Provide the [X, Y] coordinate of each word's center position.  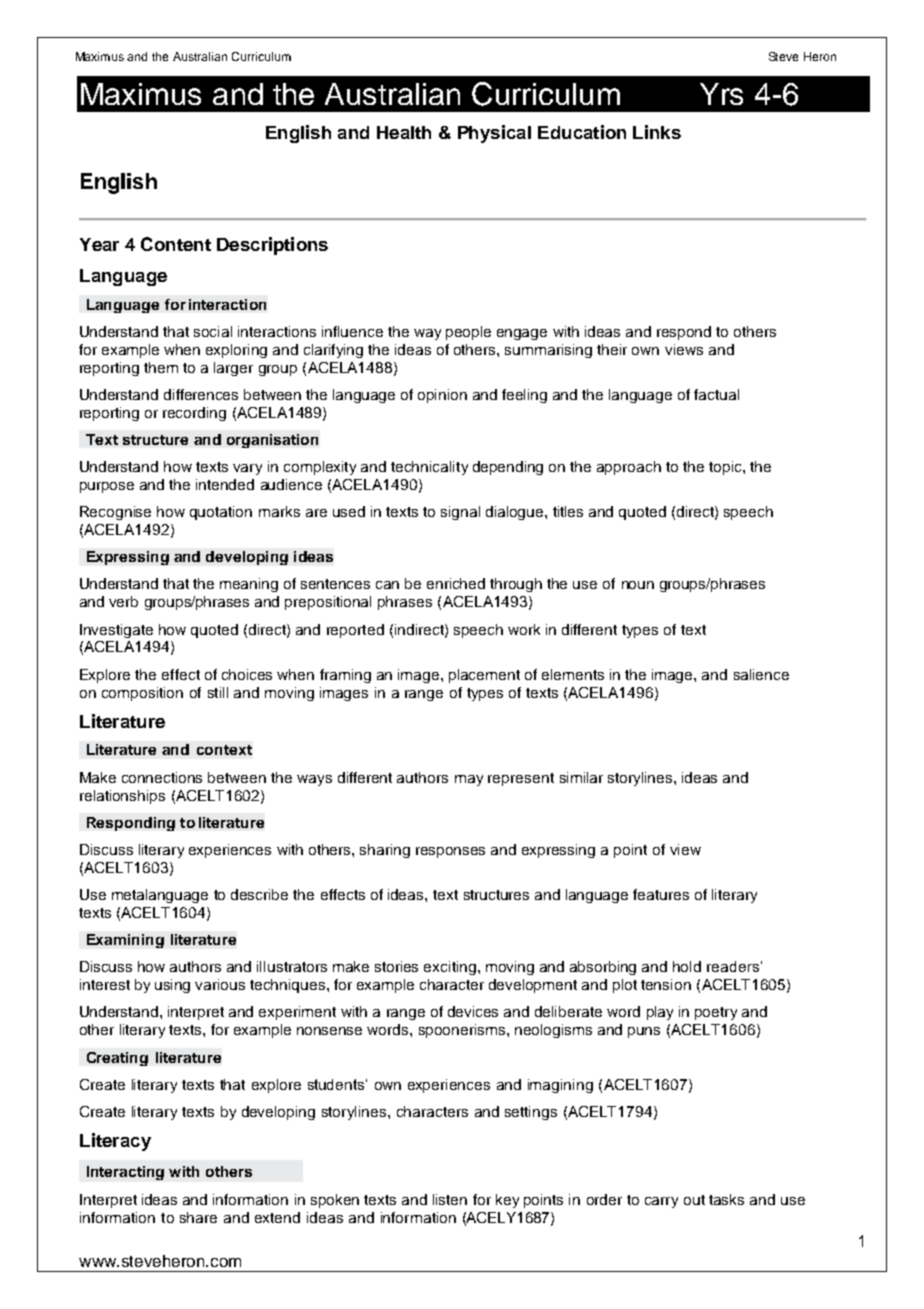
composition [142, 694]
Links [657, 132]
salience [761, 674]
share [198, 1217]
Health [404, 132]
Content [176, 244]
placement [484, 676]
